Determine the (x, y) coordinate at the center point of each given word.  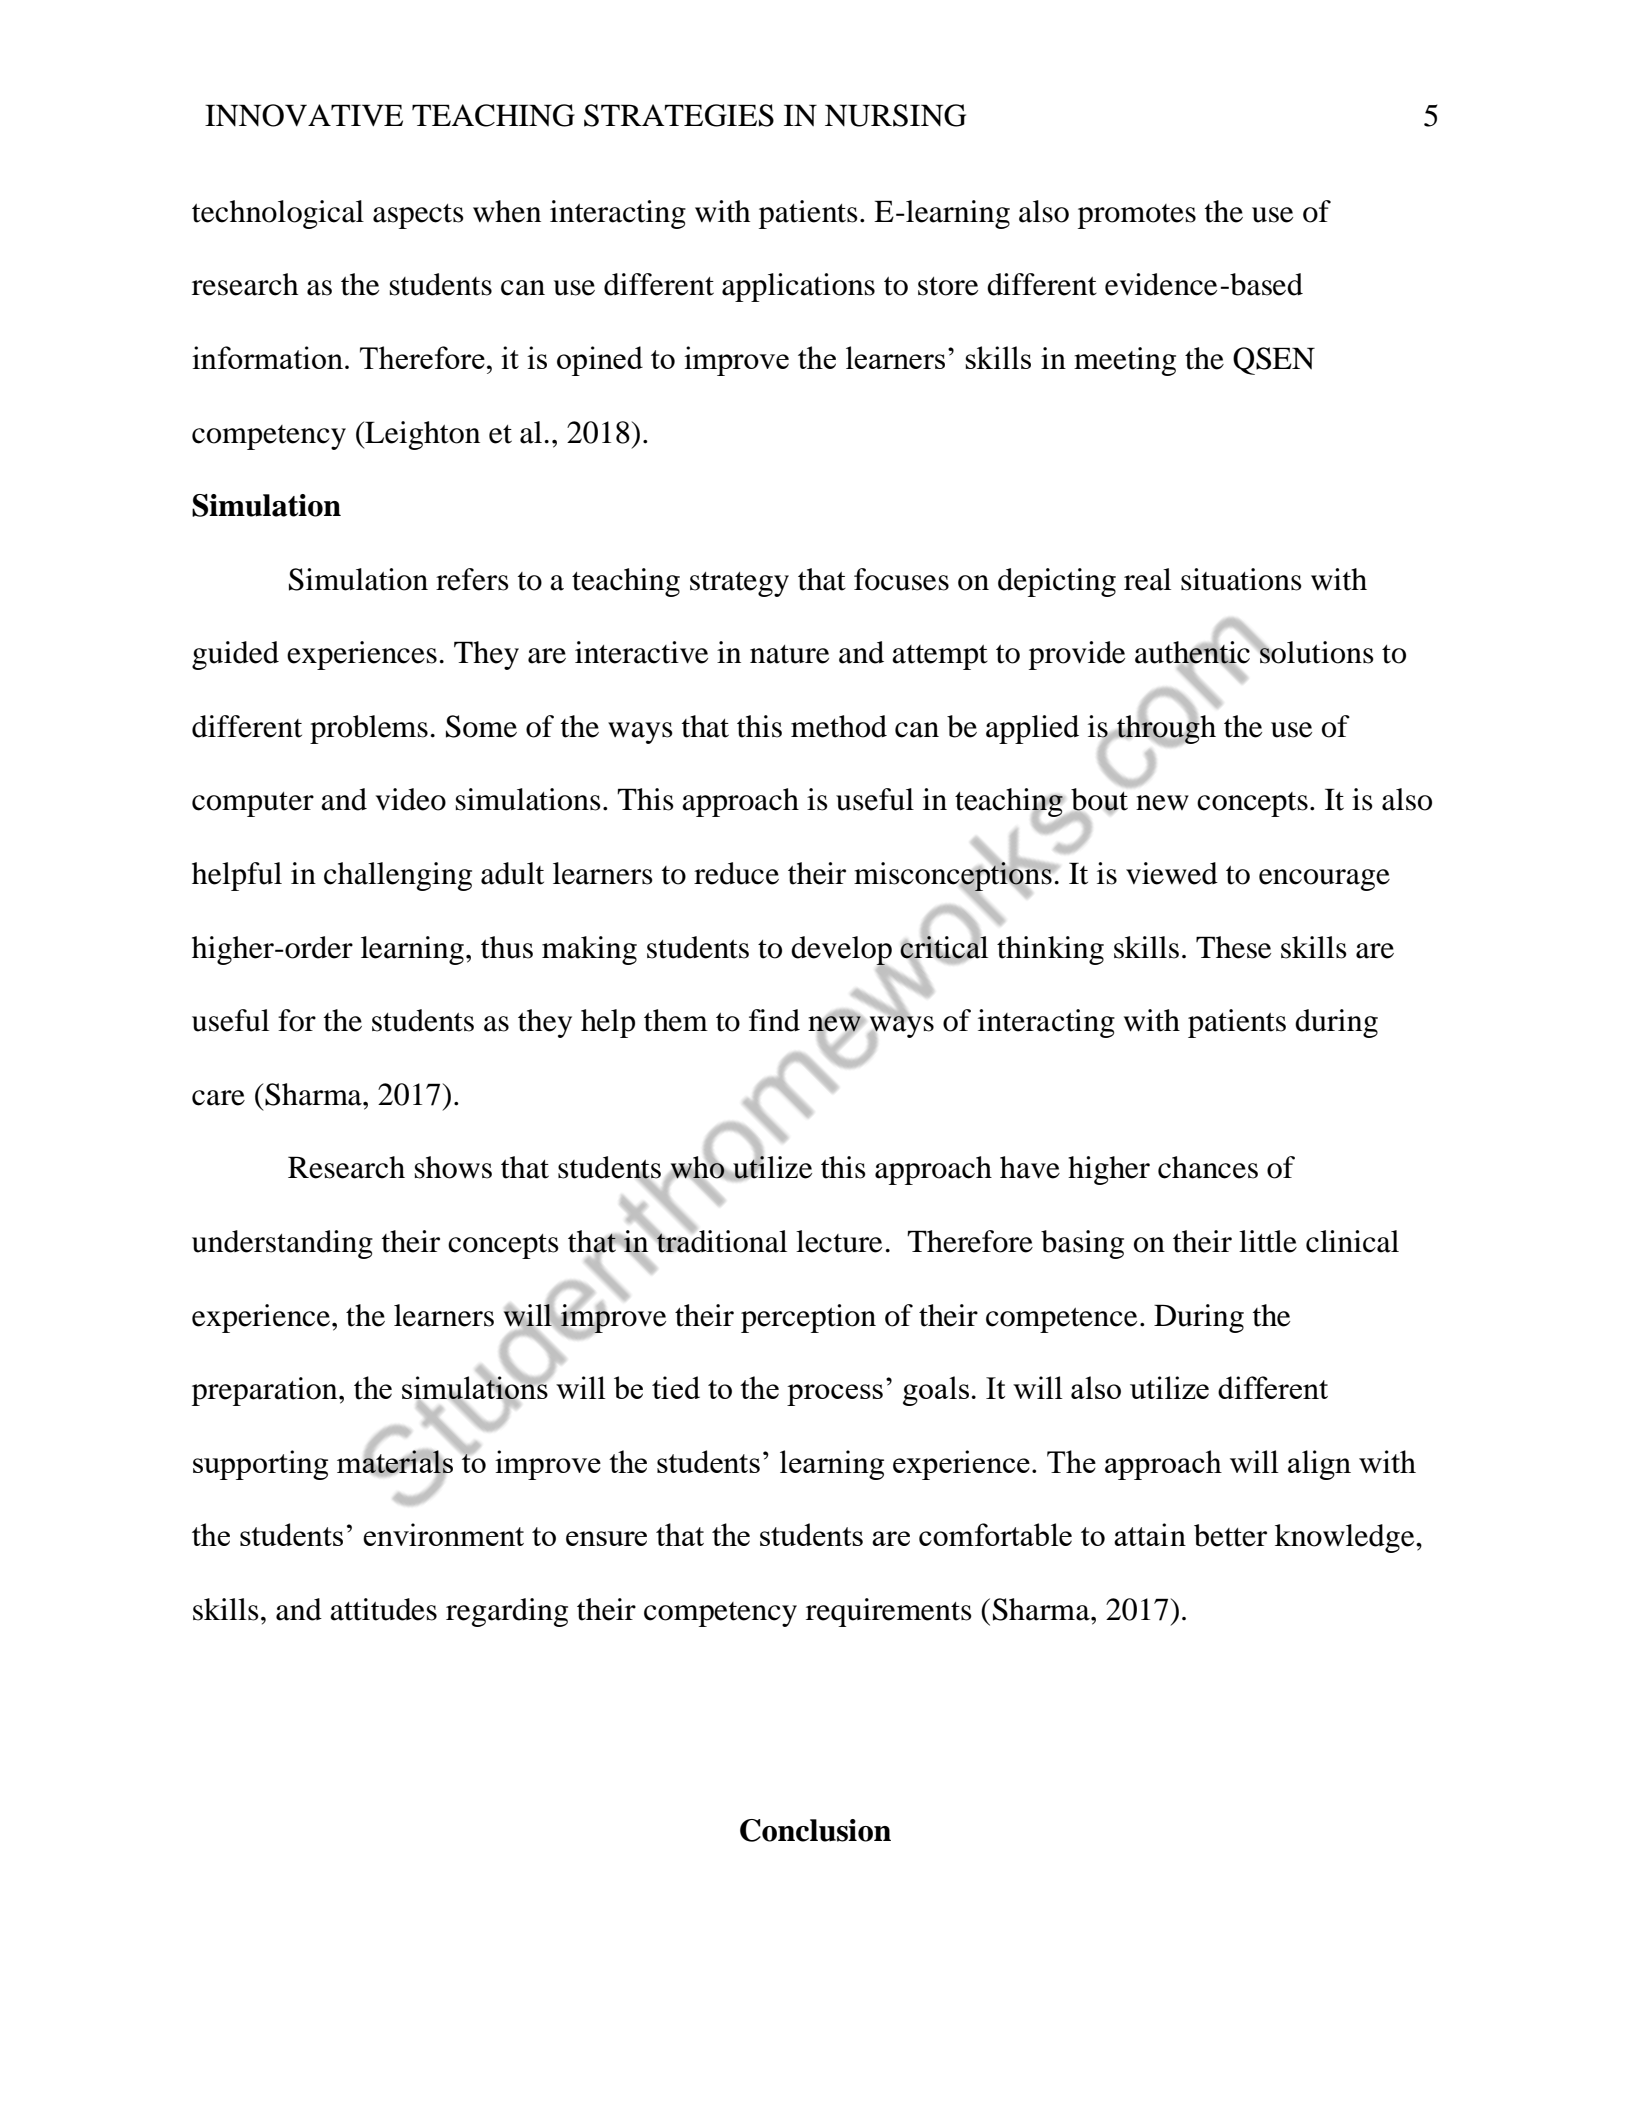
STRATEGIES (679, 115)
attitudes (383, 1609)
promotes (1137, 216)
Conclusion (815, 1830)
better (1230, 1535)
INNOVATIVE (304, 115)
